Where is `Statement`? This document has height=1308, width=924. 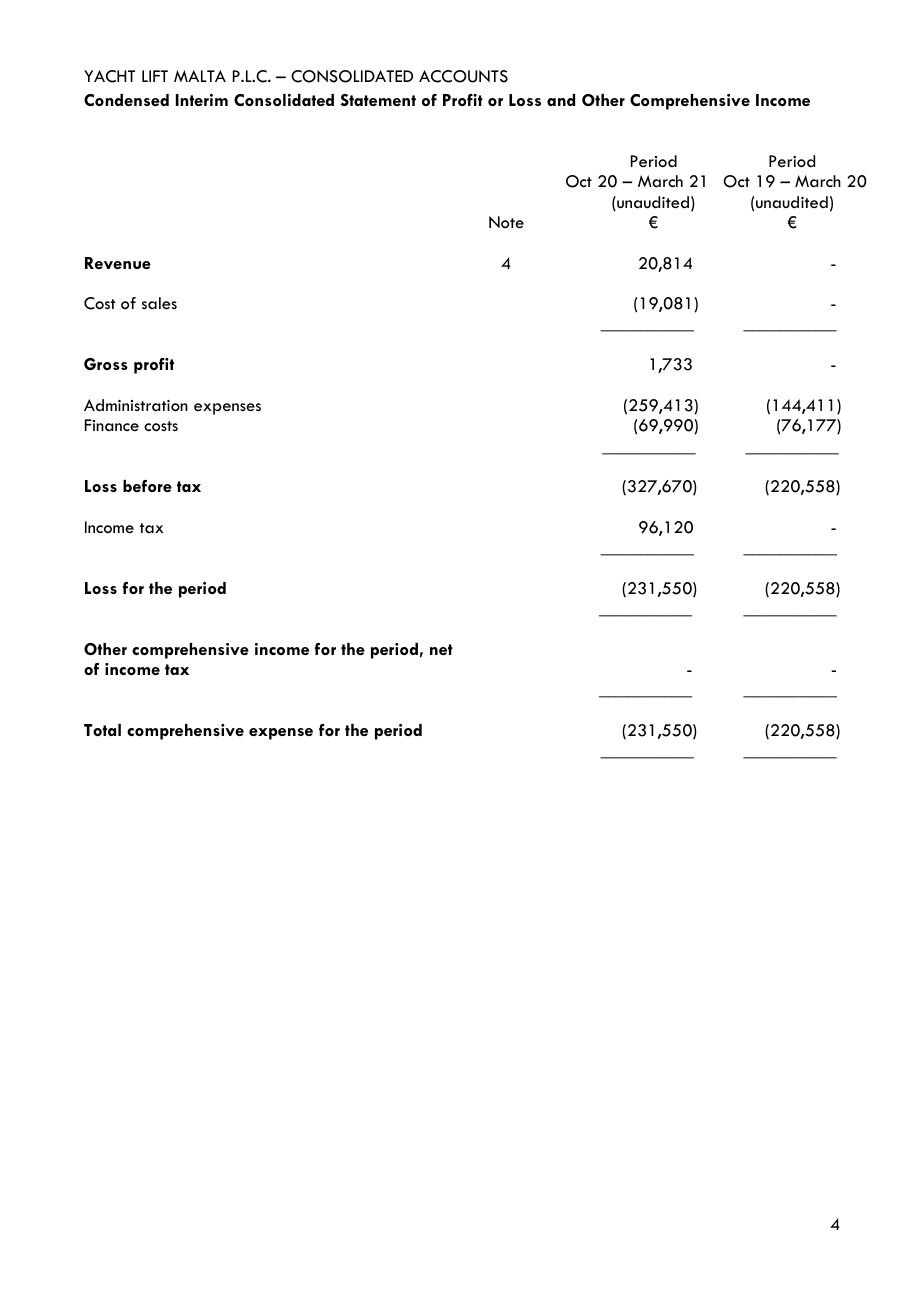
Statement is located at coordinates (378, 100).
